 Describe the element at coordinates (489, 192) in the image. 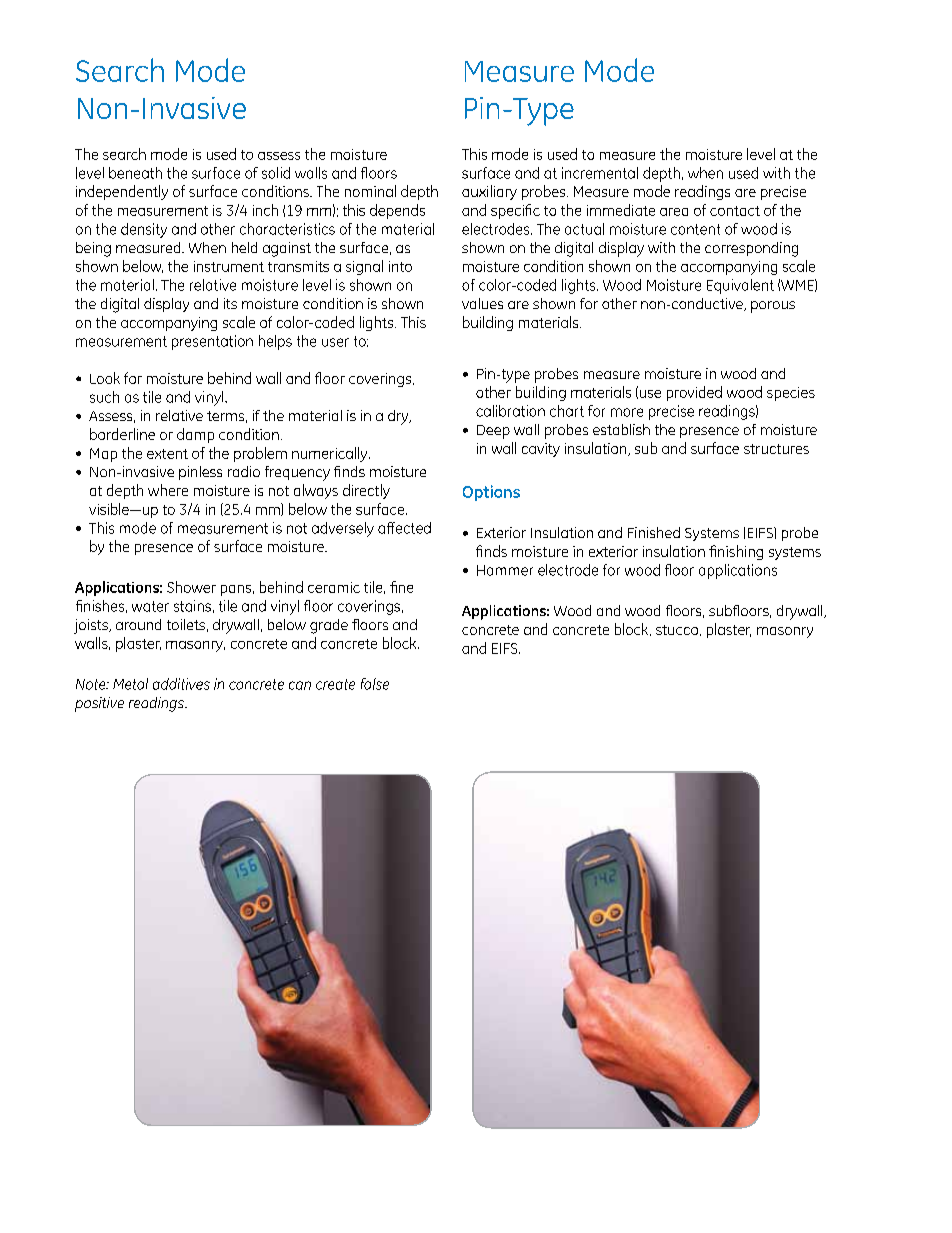

I see `auxiliary` at that location.
